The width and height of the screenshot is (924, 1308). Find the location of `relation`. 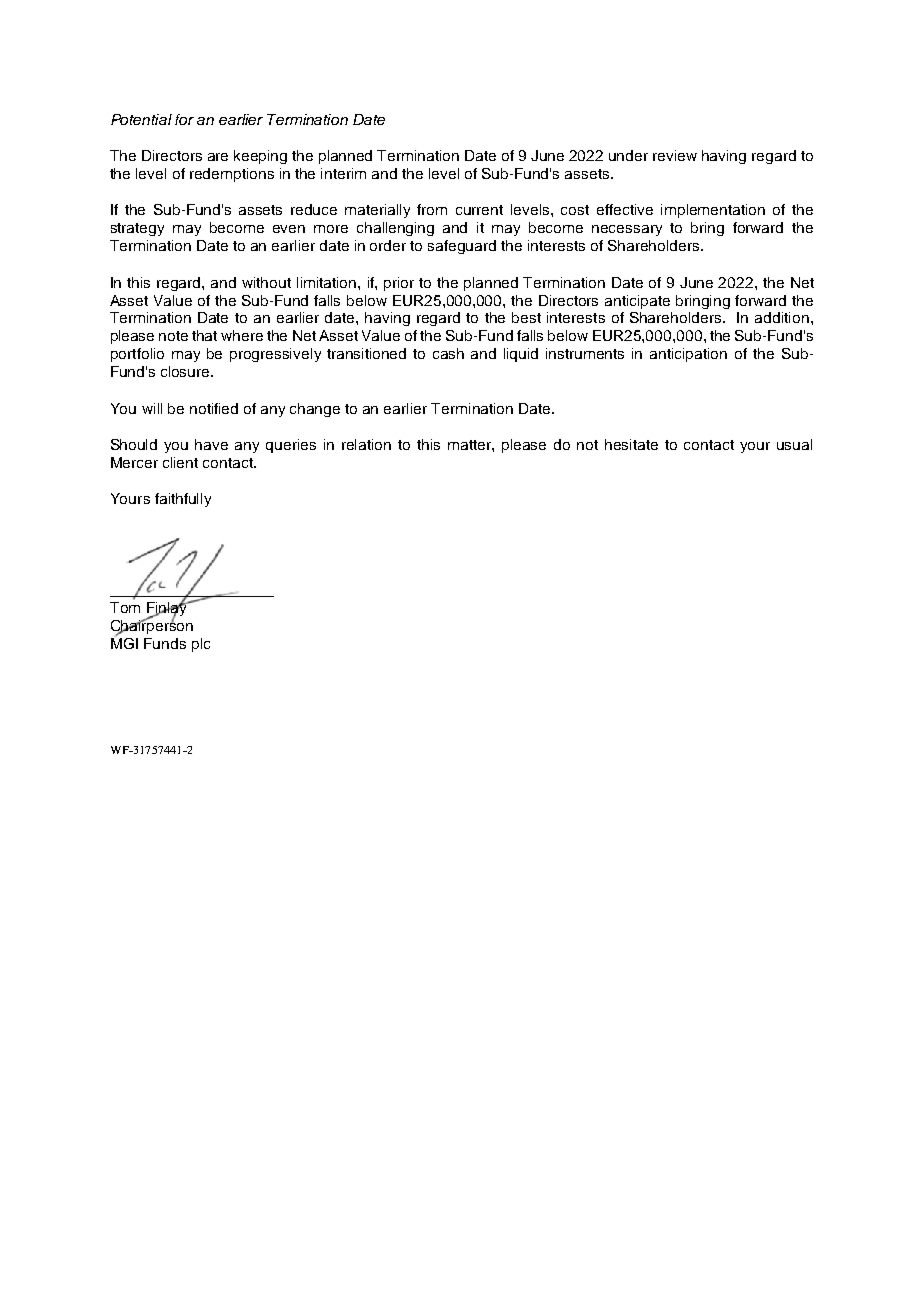

relation is located at coordinates (366, 444).
